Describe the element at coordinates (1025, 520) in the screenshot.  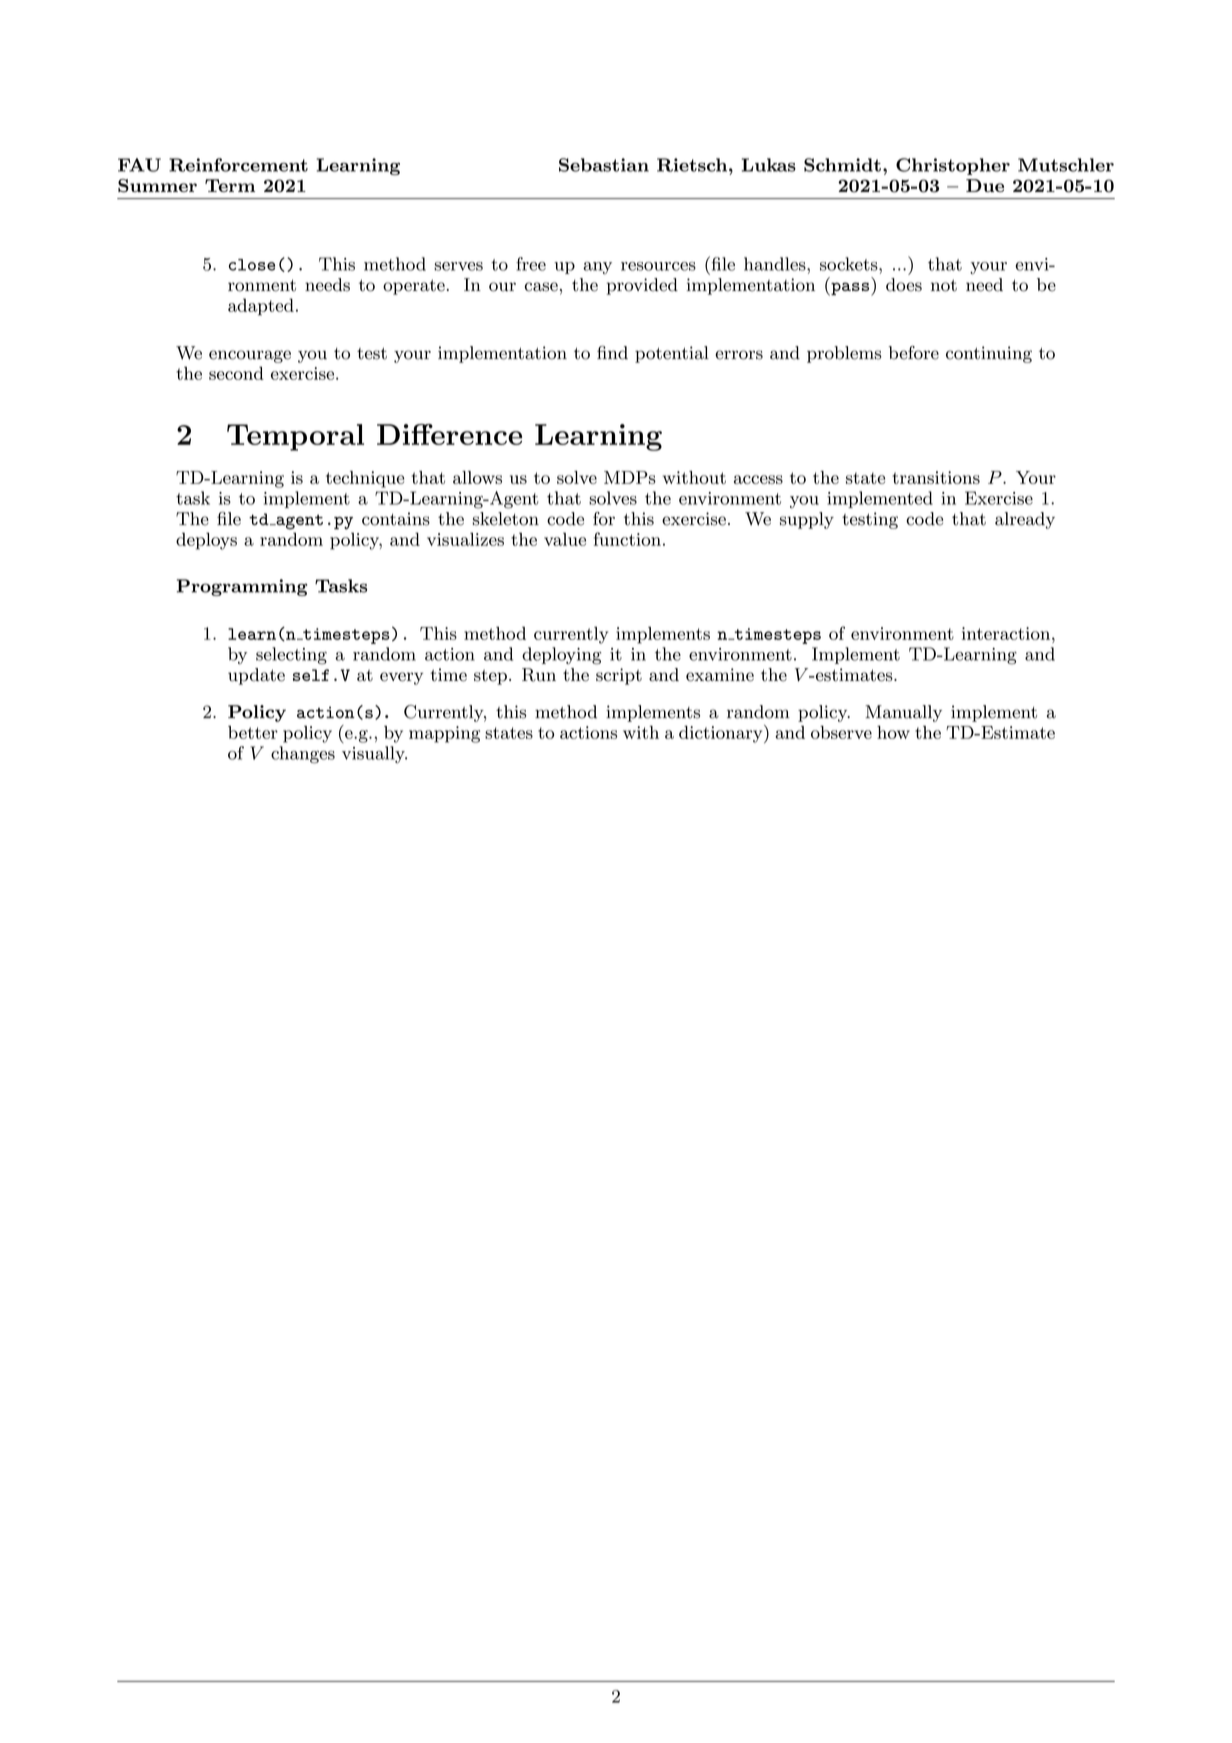
I see `already` at that location.
